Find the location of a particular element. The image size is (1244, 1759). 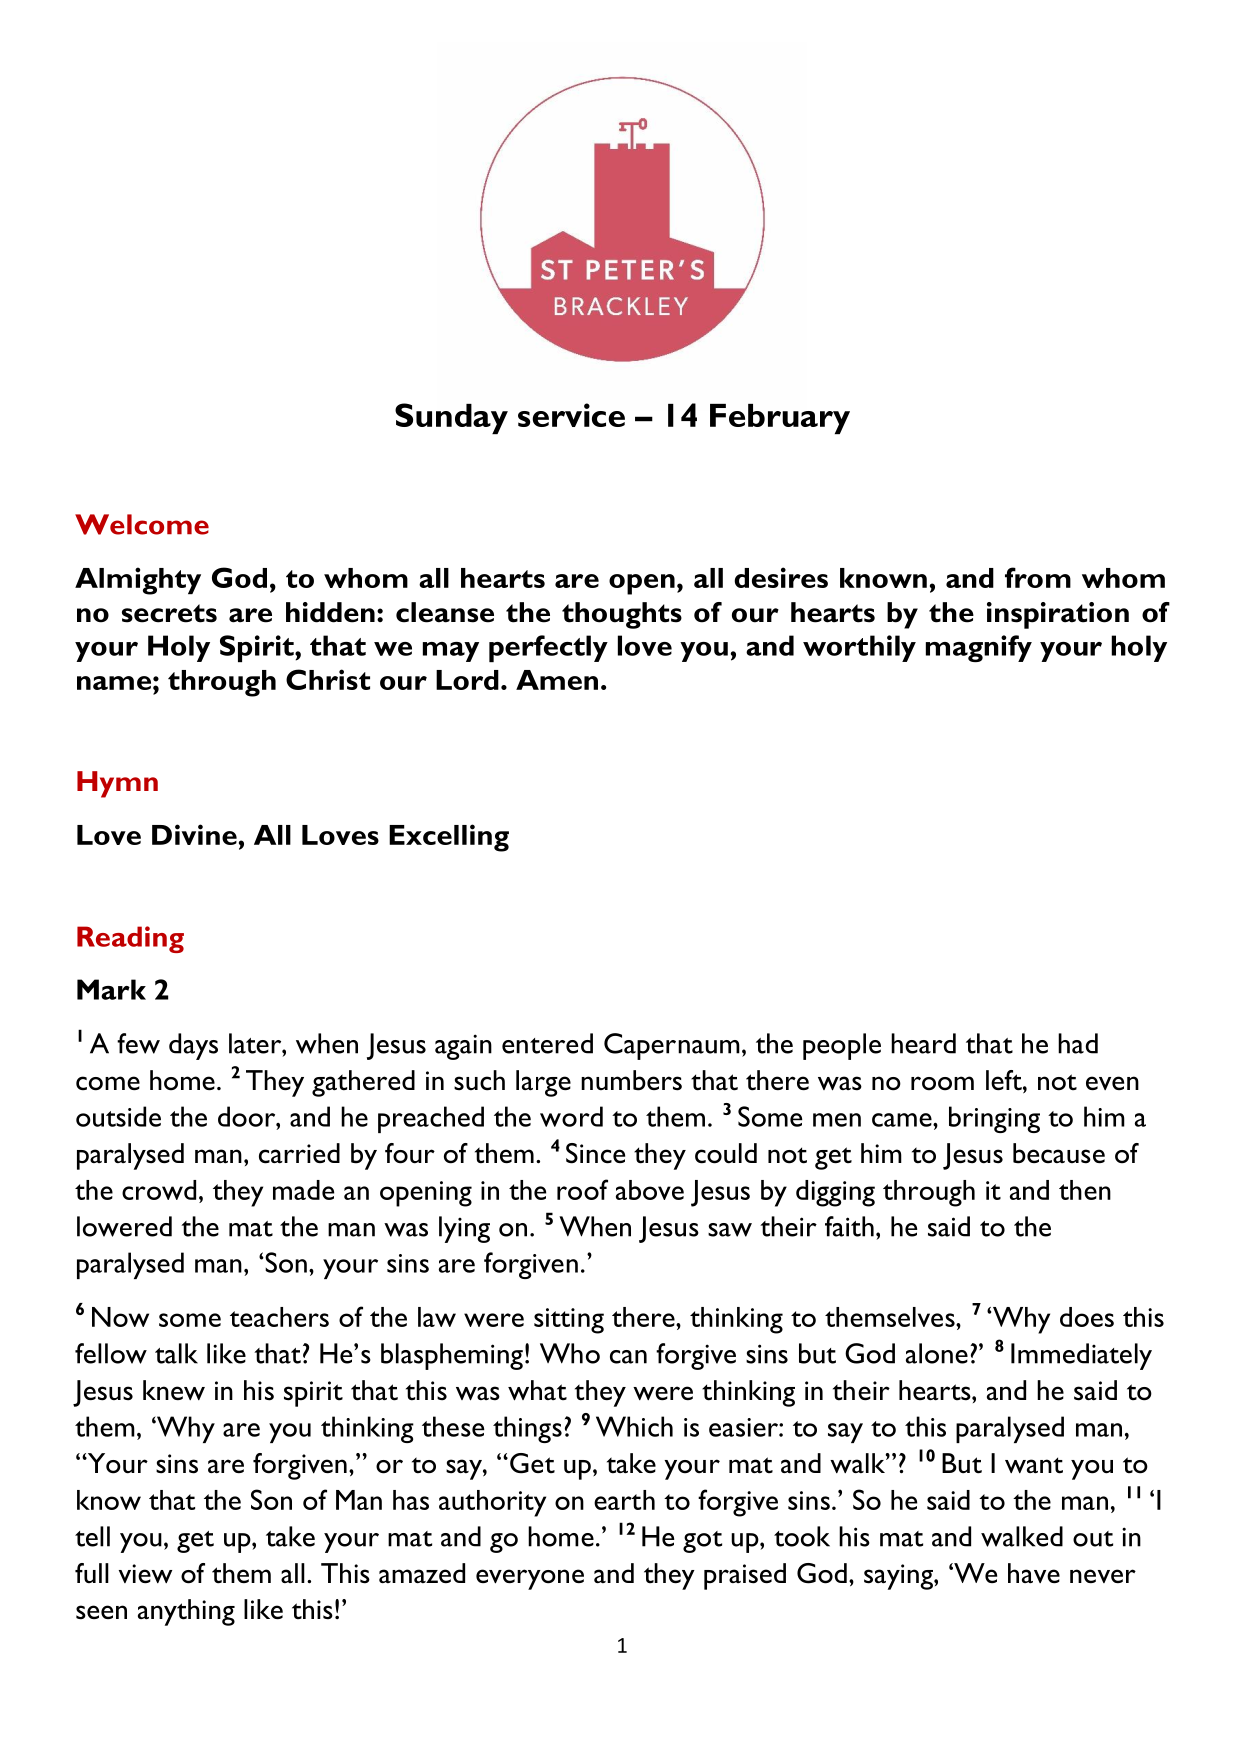

crowd is located at coordinates (159, 1190).
